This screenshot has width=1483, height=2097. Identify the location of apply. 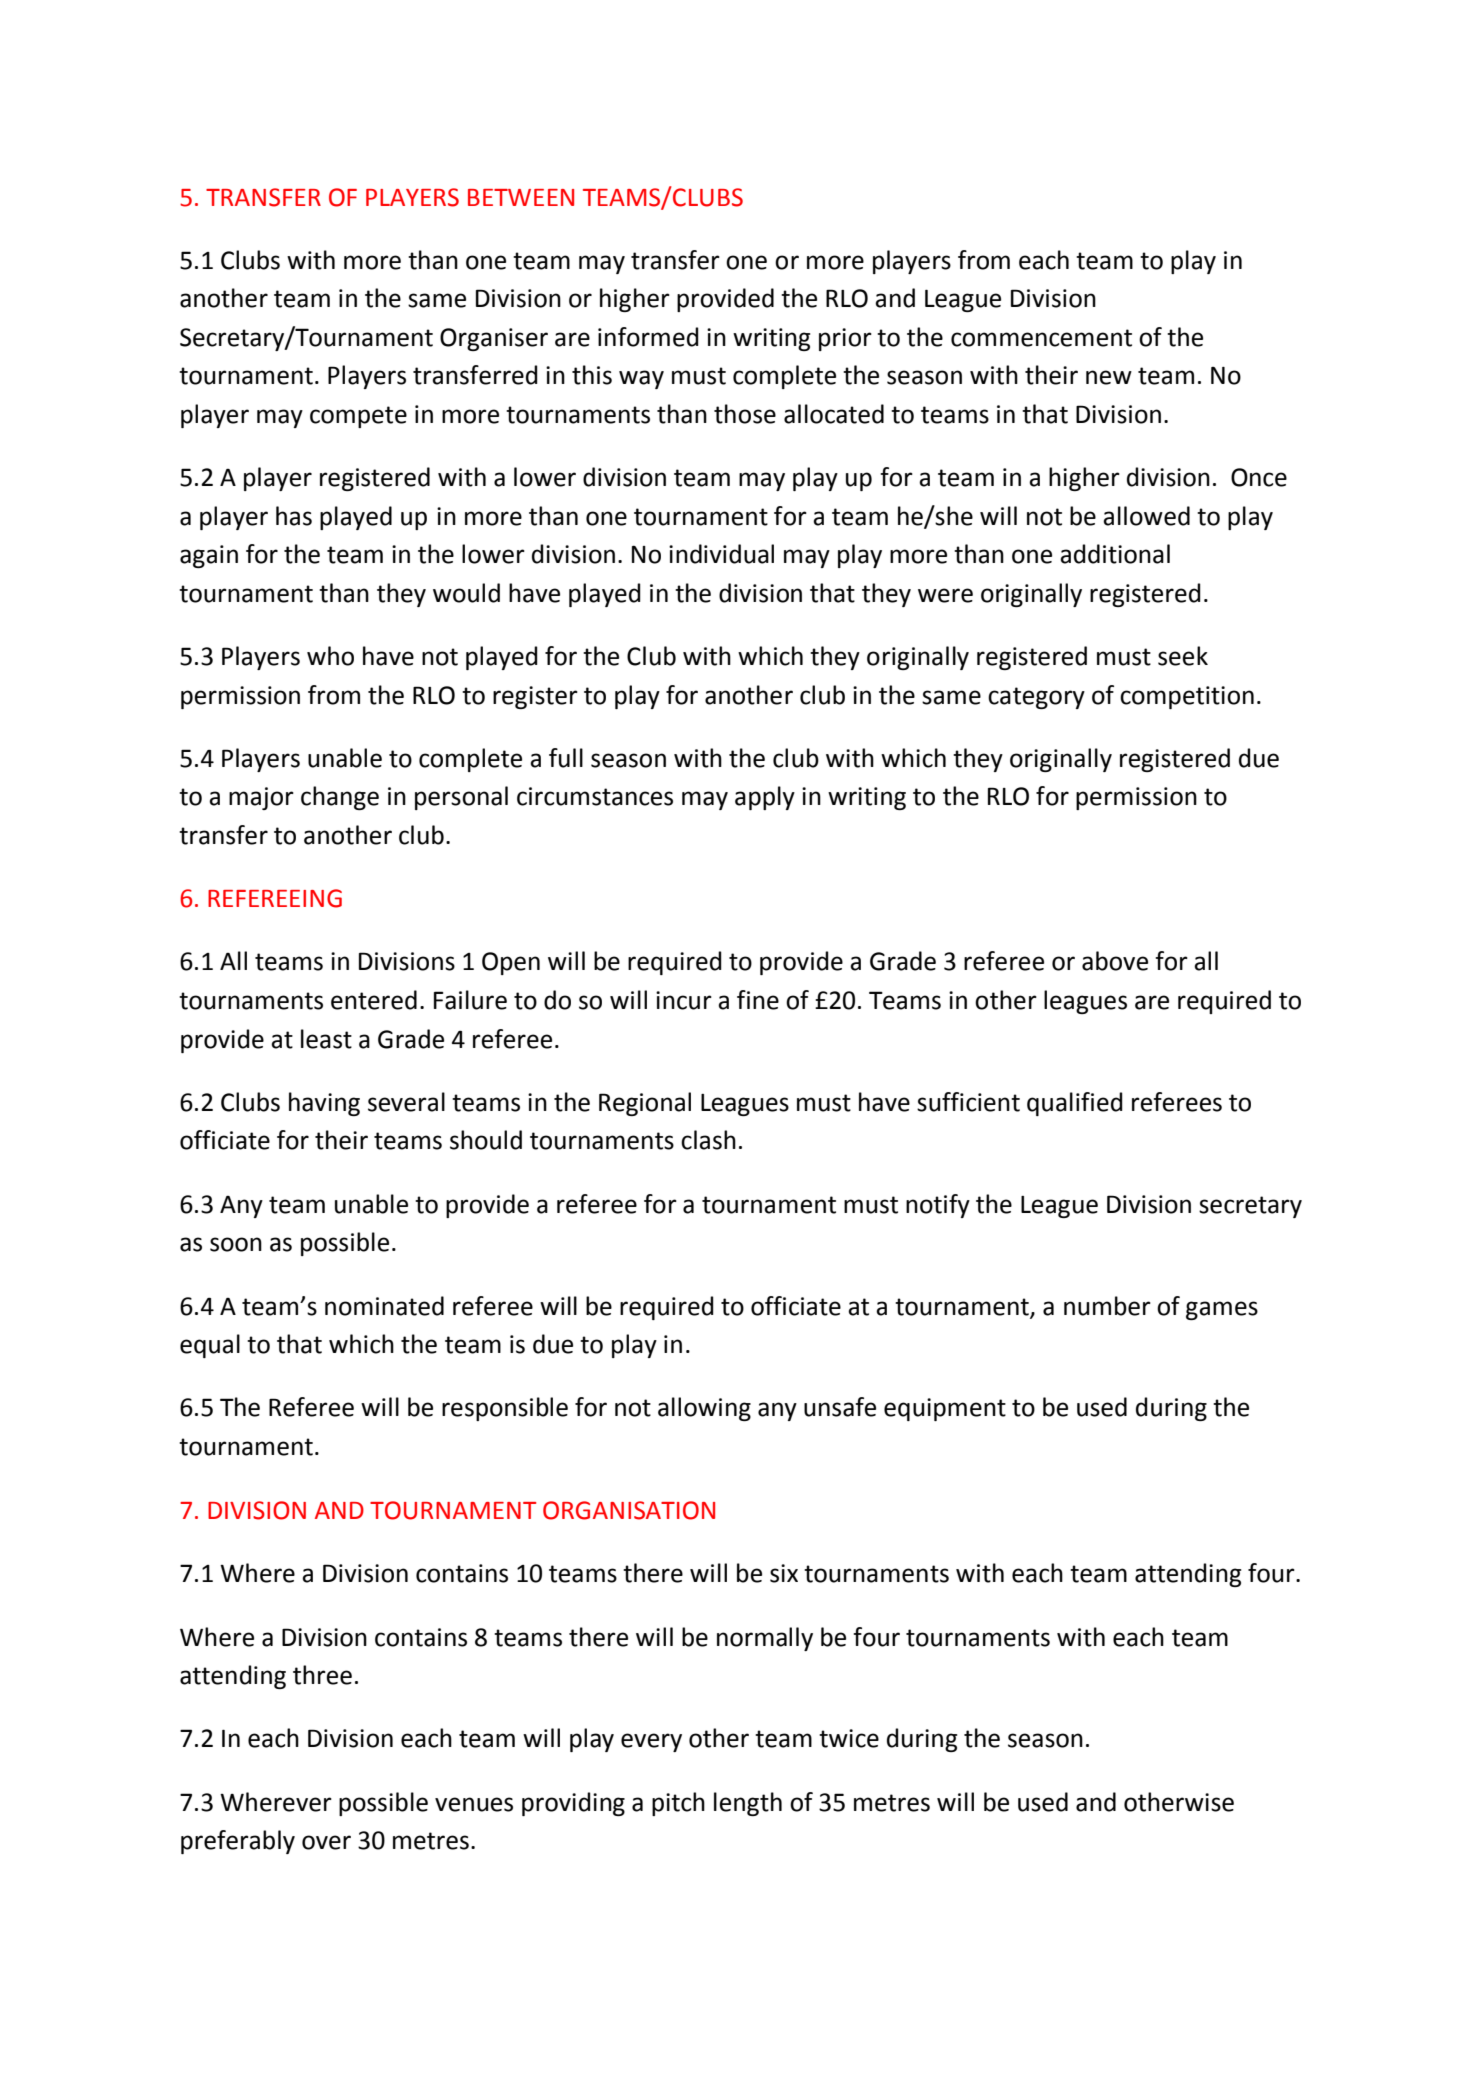
(765, 798).
